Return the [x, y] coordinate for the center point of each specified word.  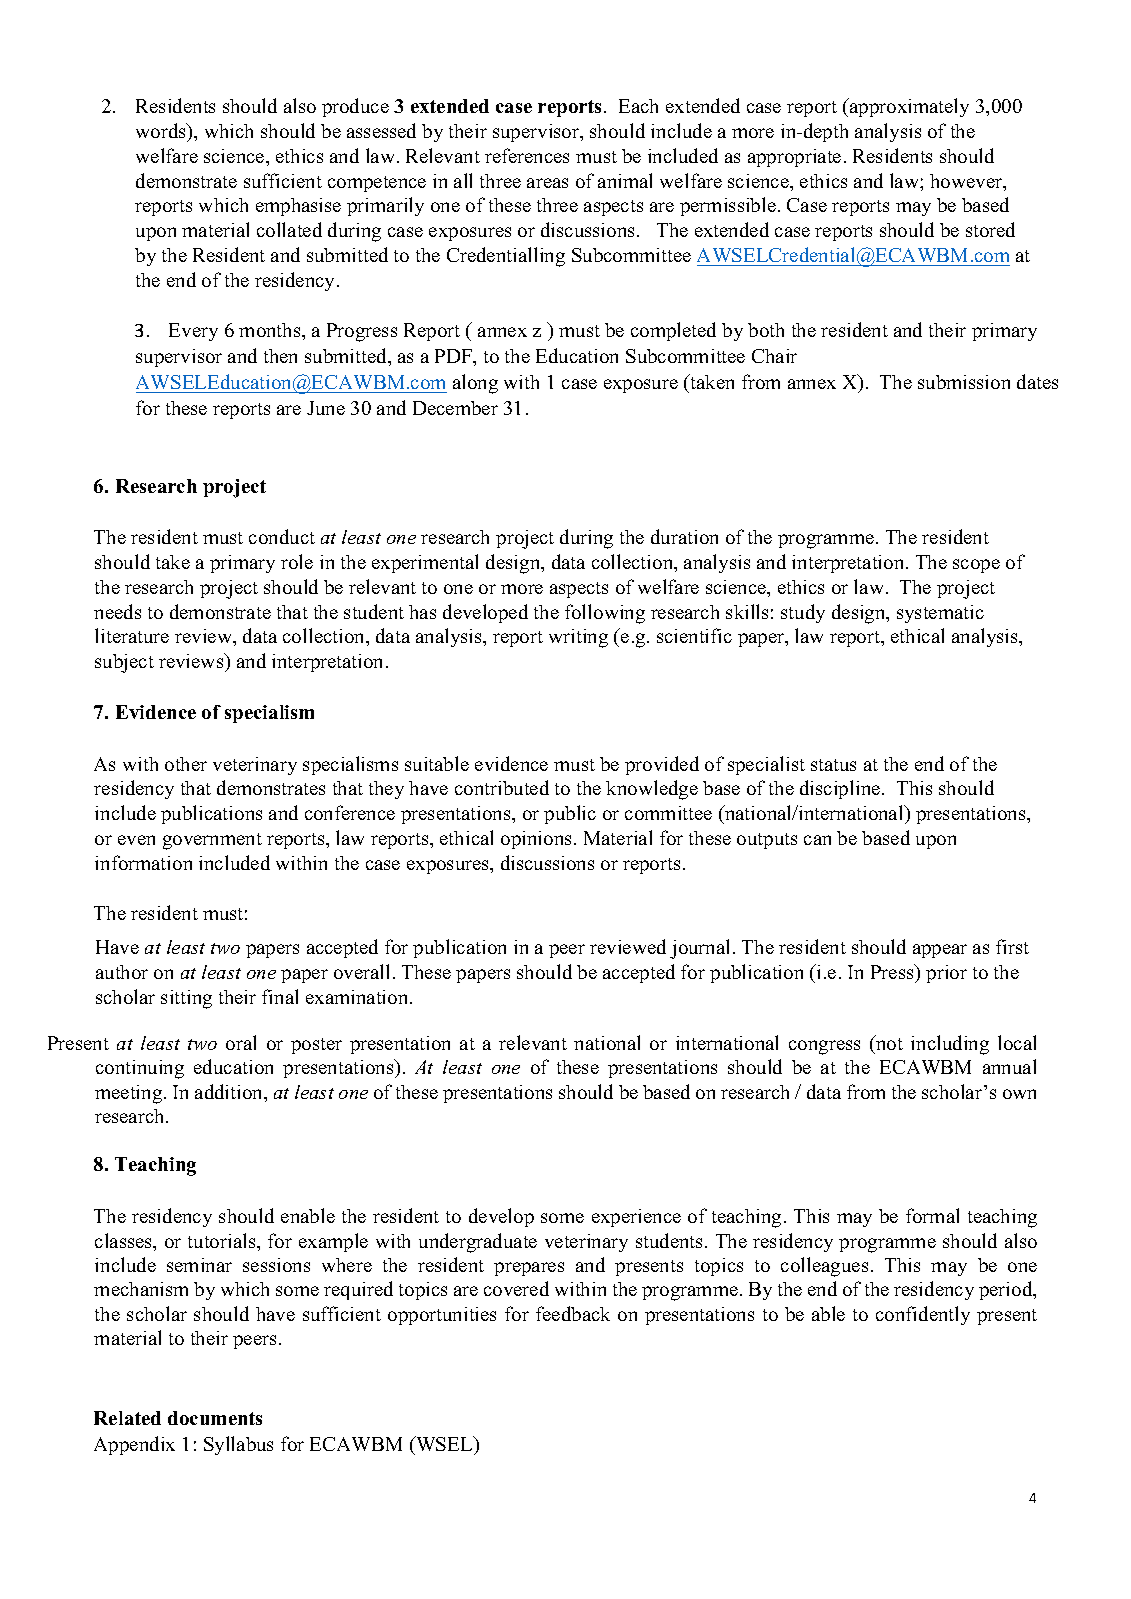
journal [702, 949]
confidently [923, 1315]
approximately [908, 107]
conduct [282, 536]
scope [976, 566]
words [162, 132]
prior [946, 974]
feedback [573, 1313]
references [527, 155]
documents [215, 1418]
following [605, 614]
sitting [186, 999]
